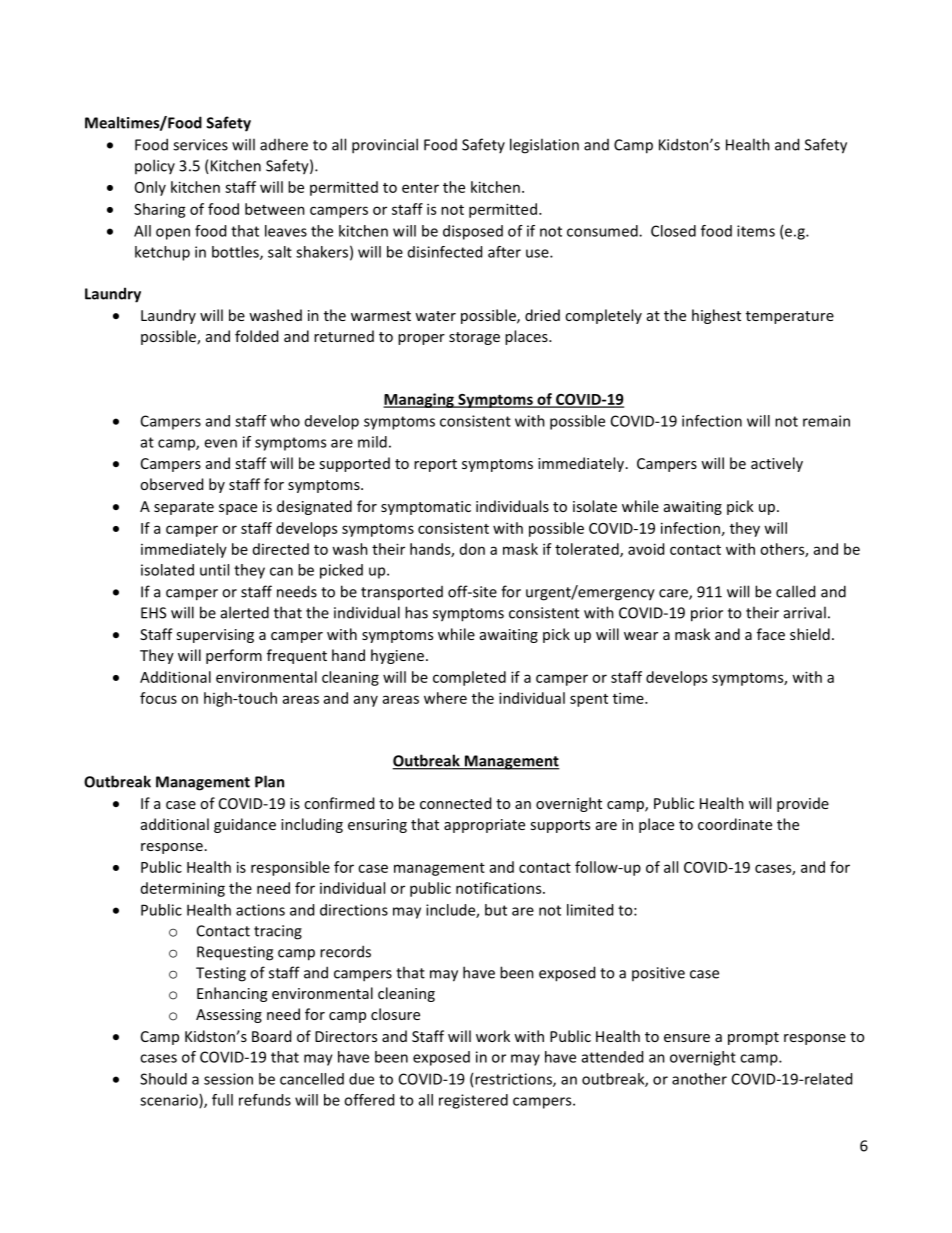 The image size is (952, 1233). I want to click on services, so click(200, 145).
